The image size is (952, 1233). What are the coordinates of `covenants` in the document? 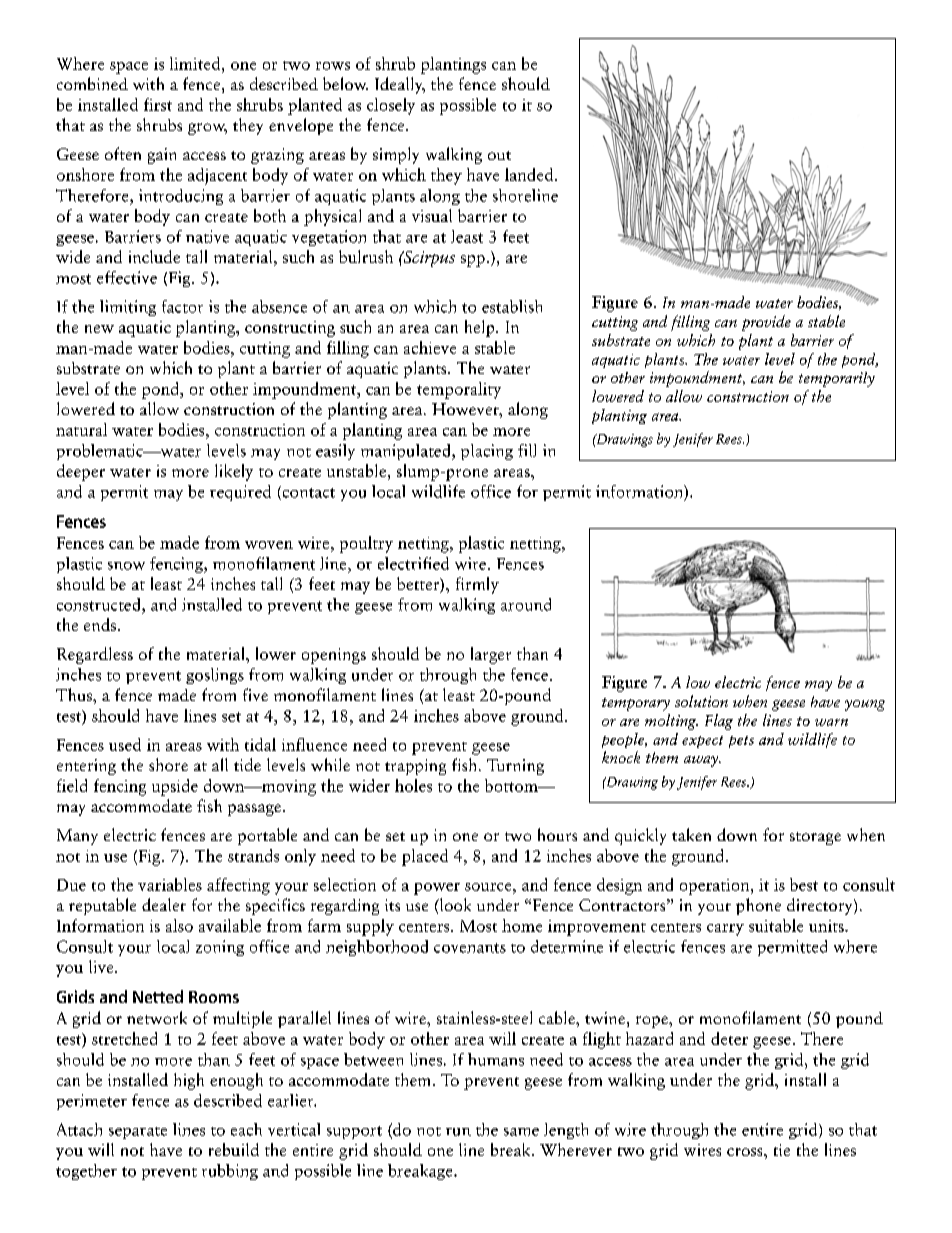 It's located at (470, 948).
